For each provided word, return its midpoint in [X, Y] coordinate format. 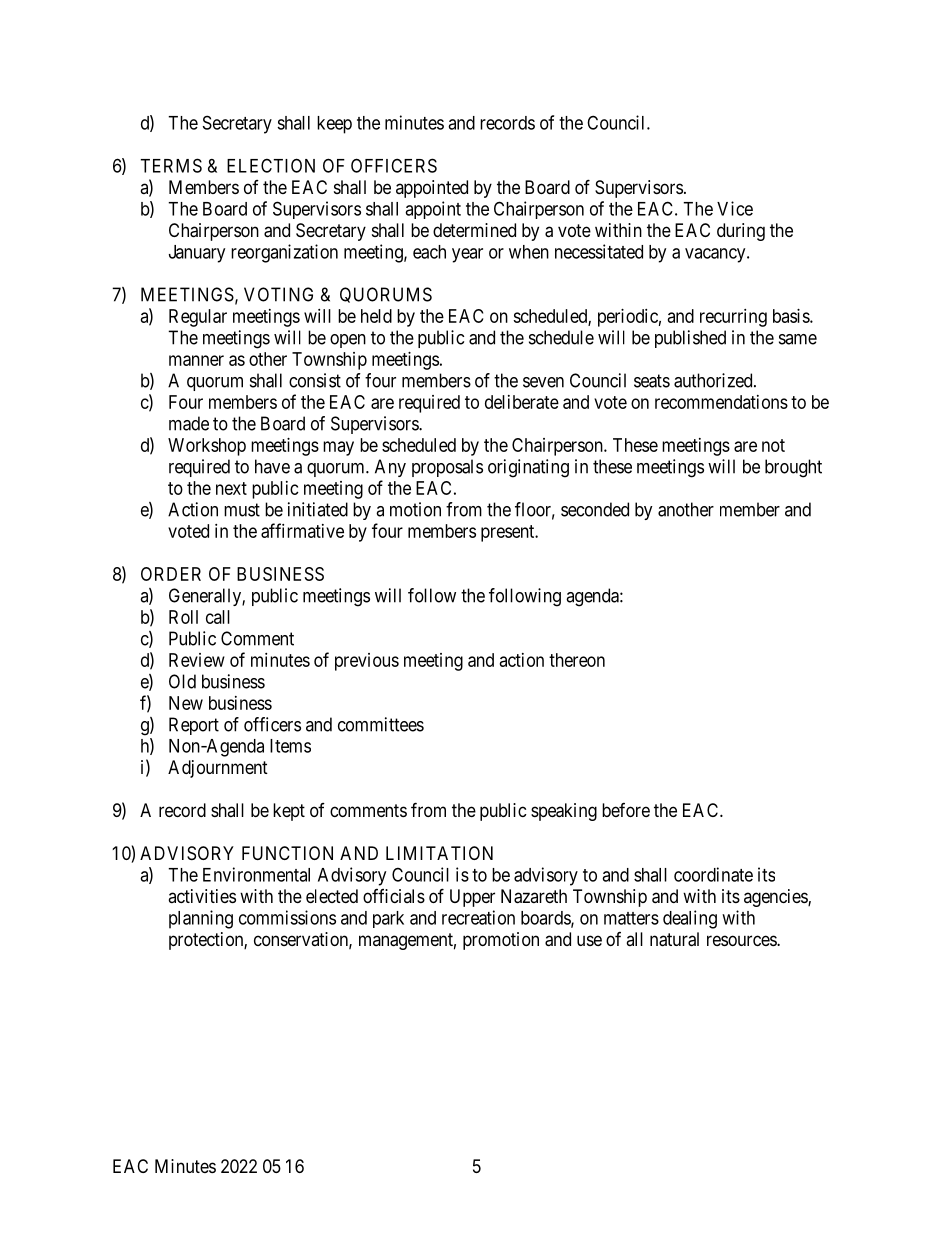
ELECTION [271, 165]
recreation [478, 917]
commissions [287, 917]
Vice [735, 208]
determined [474, 230]
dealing [690, 919]
